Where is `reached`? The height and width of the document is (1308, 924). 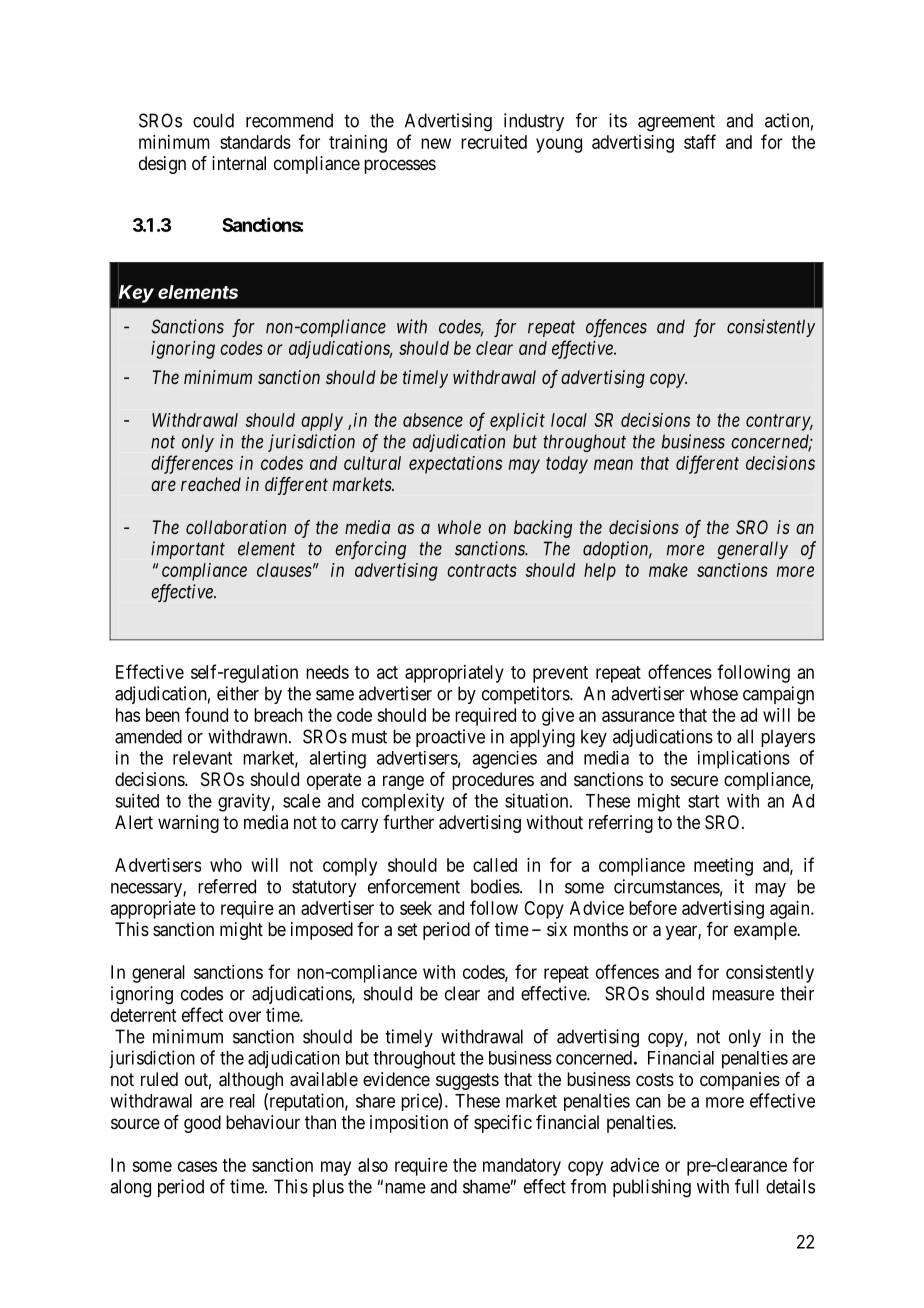 reached is located at coordinates (211, 484).
